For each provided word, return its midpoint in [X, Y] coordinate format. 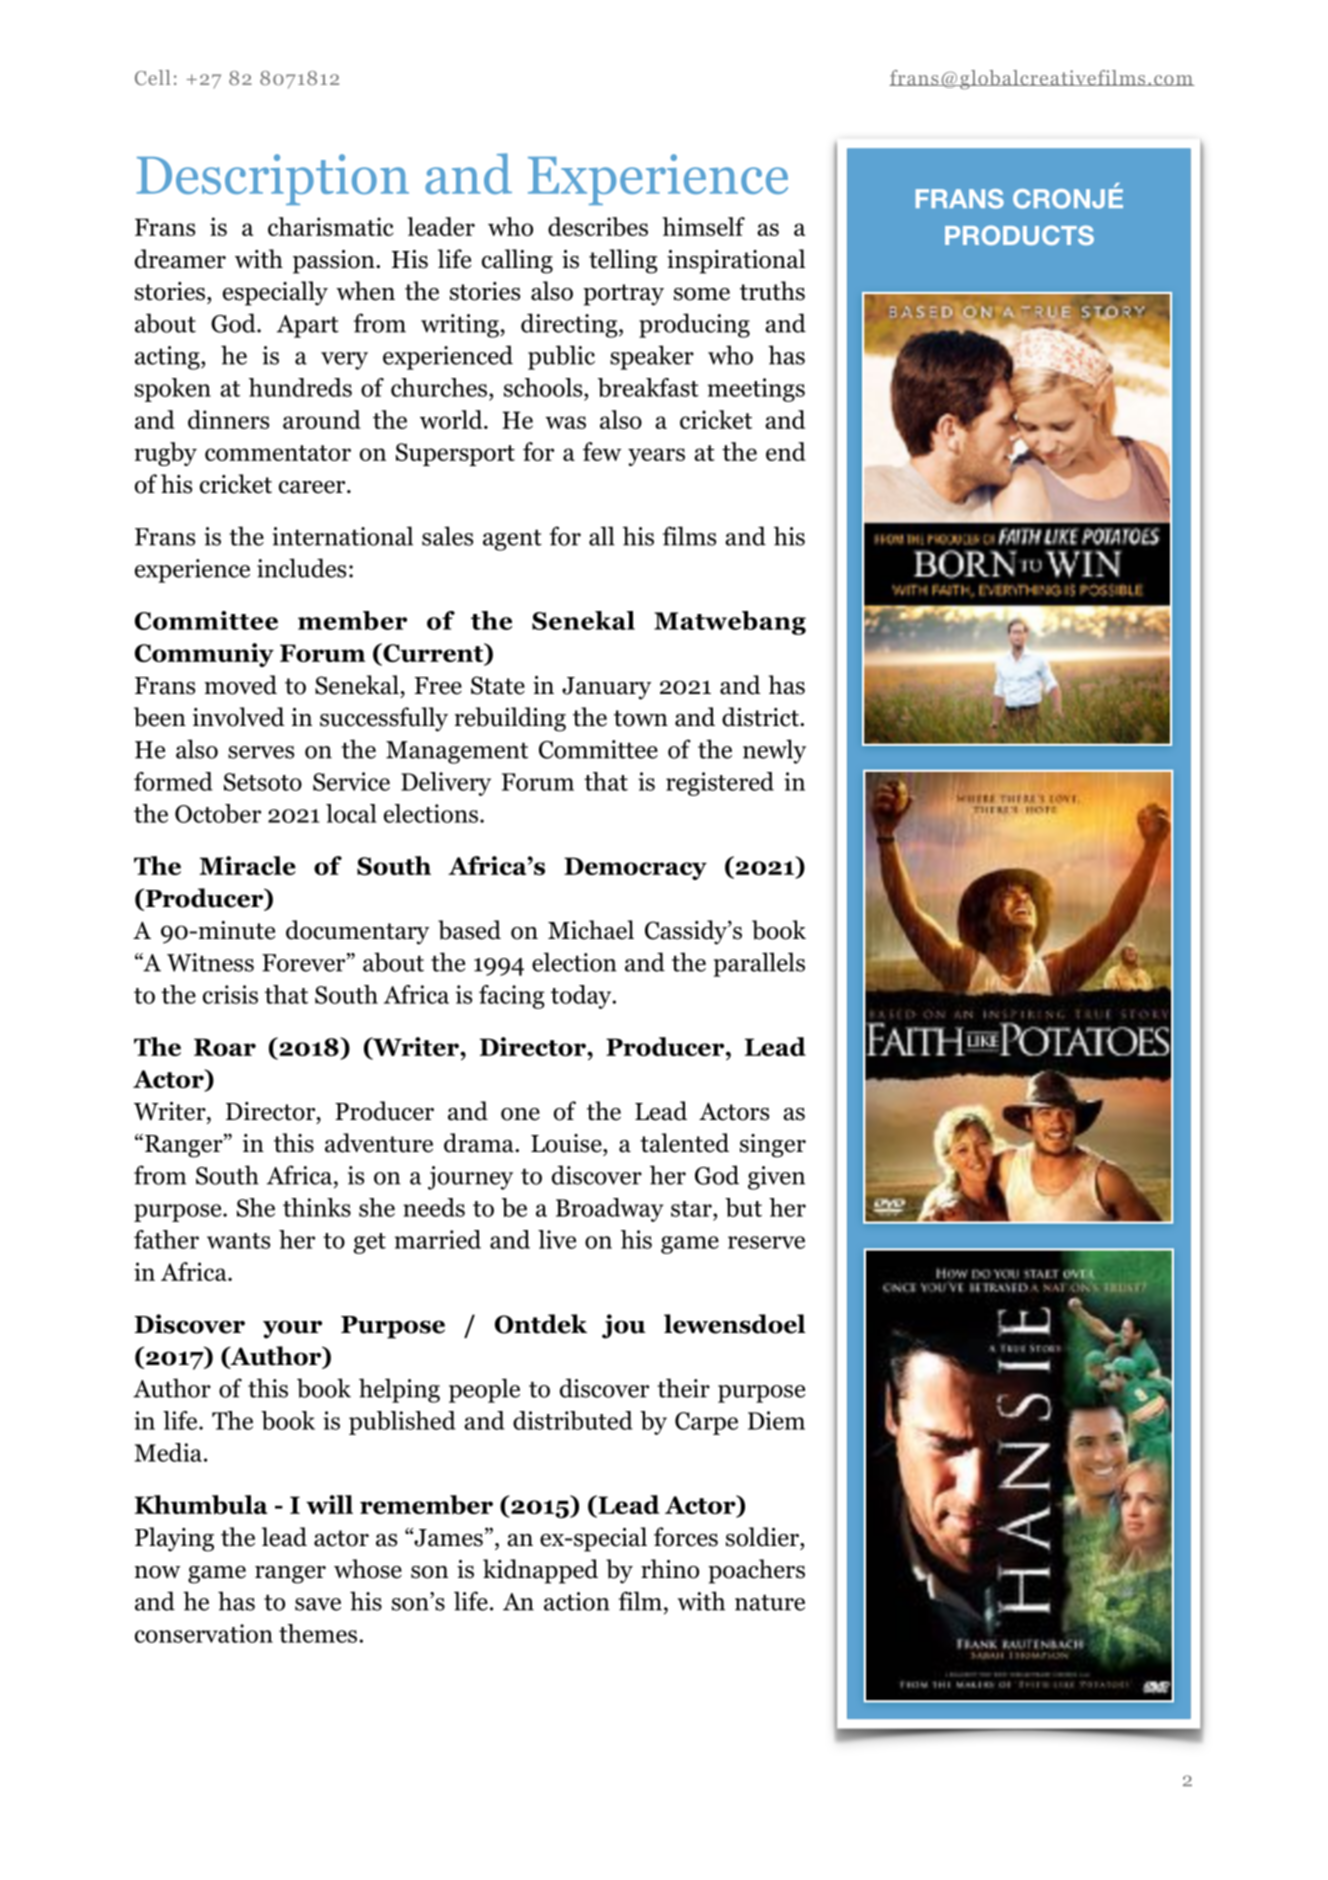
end [786, 451]
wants [238, 1241]
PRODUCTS [1019, 235]
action [577, 1601]
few [602, 451]
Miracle [247, 865]
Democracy [635, 868]
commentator [278, 453]
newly [774, 751]
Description [272, 179]
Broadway [610, 1210]
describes [598, 226]
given [776, 1178]
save [318, 1604]
